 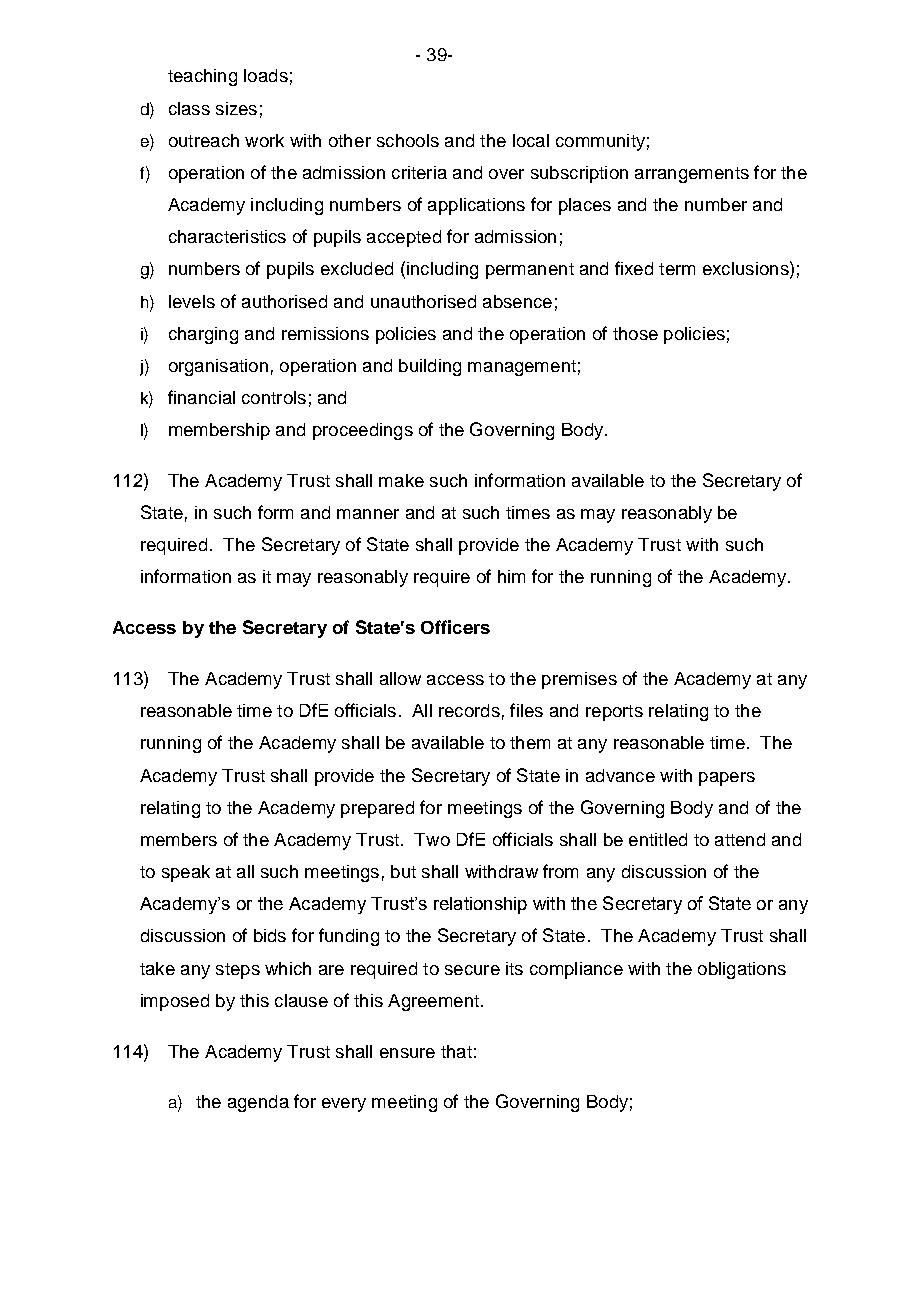 What do you see at coordinates (620, 775) in the screenshot?
I see `advance` at bounding box center [620, 775].
